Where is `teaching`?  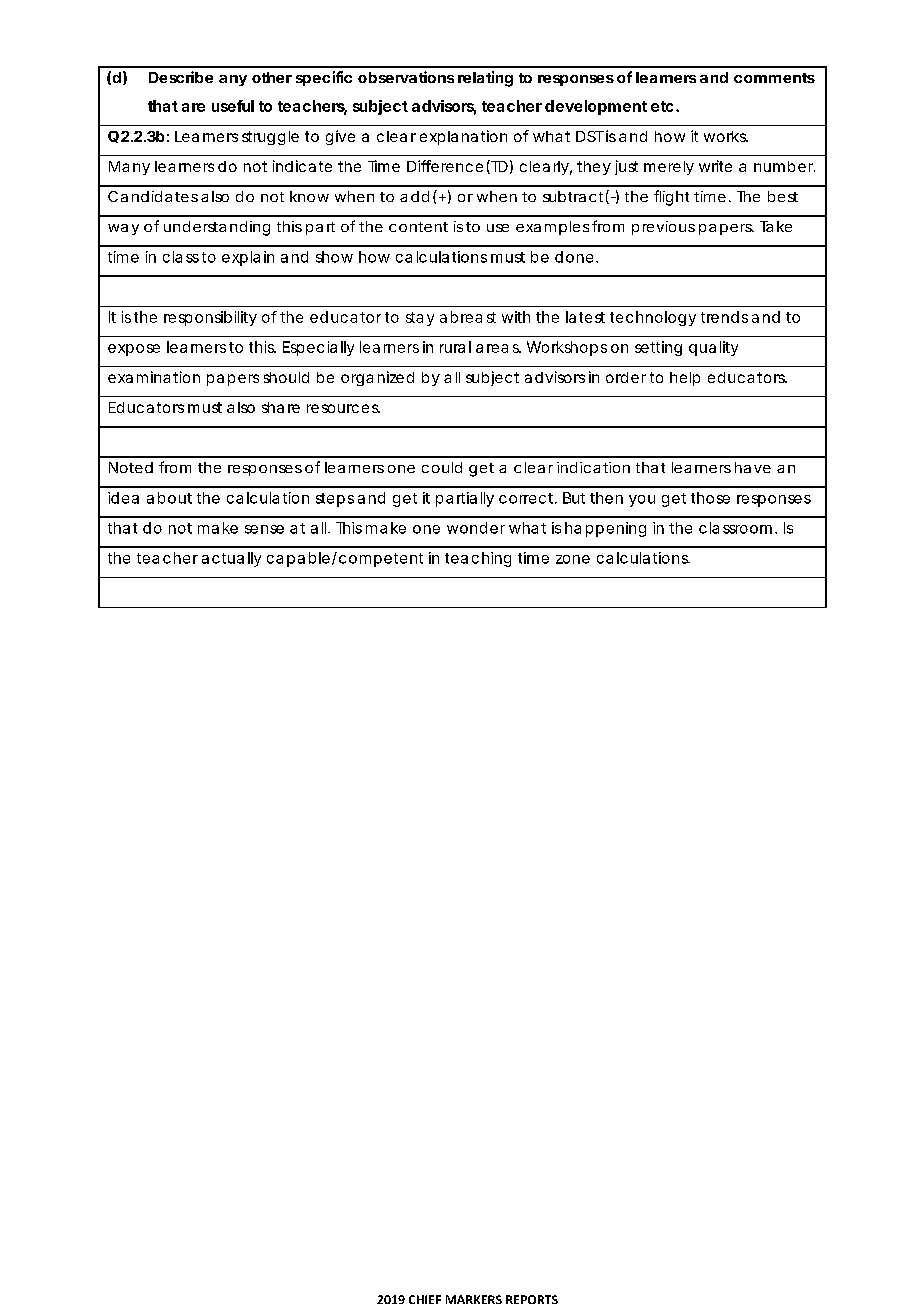
teaching is located at coordinates (478, 559).
